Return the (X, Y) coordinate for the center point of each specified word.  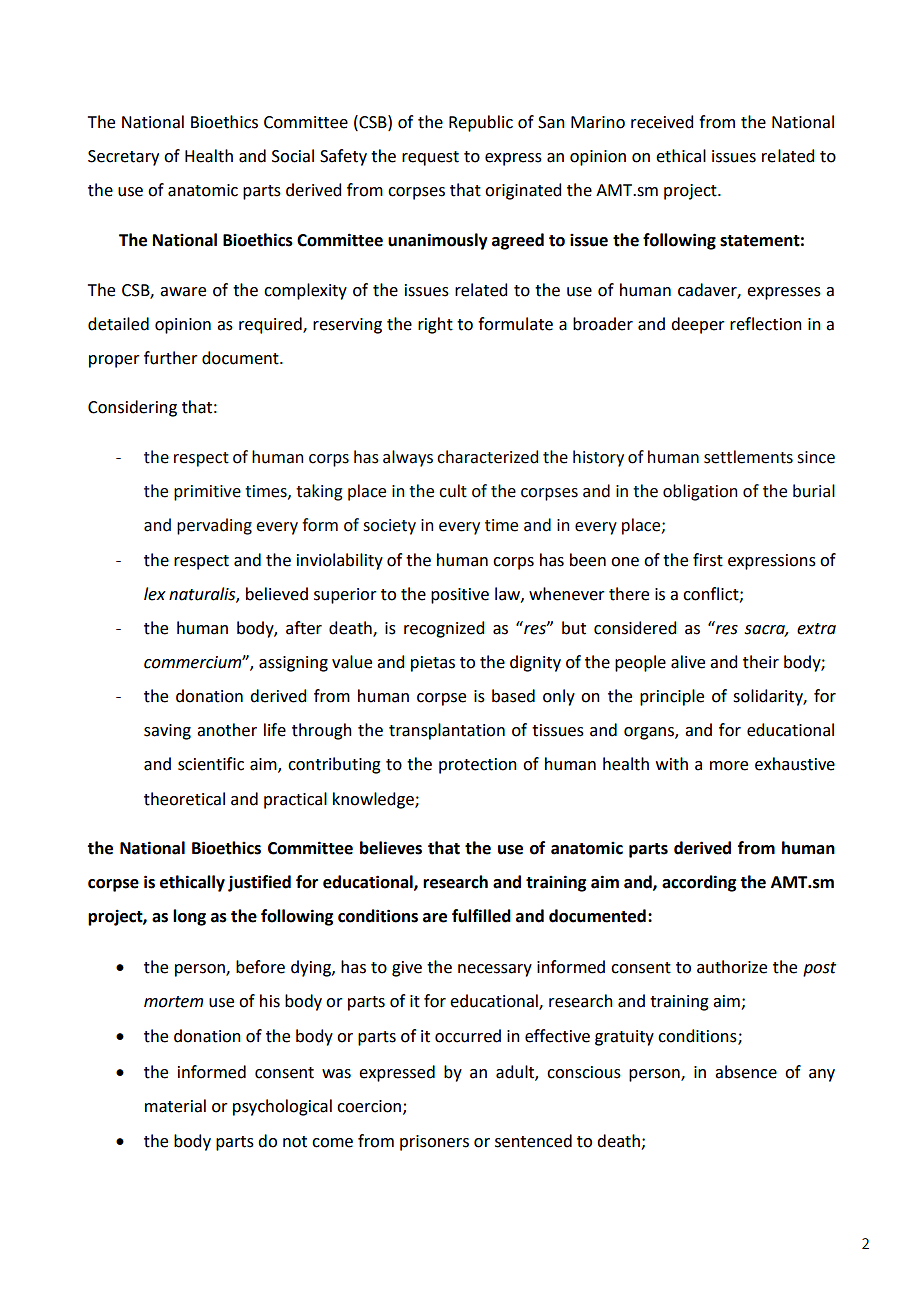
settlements (748, 457)
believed (277, 594)
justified (259, 883)
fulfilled (481, 916)
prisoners (434, 1143)
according (699, 883)
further (171, 358)
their (761, 662)
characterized (487, 457)
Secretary (123, 158)
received (662, 122)
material (175, 1106)
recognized (444, 629)
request (430, 158)
